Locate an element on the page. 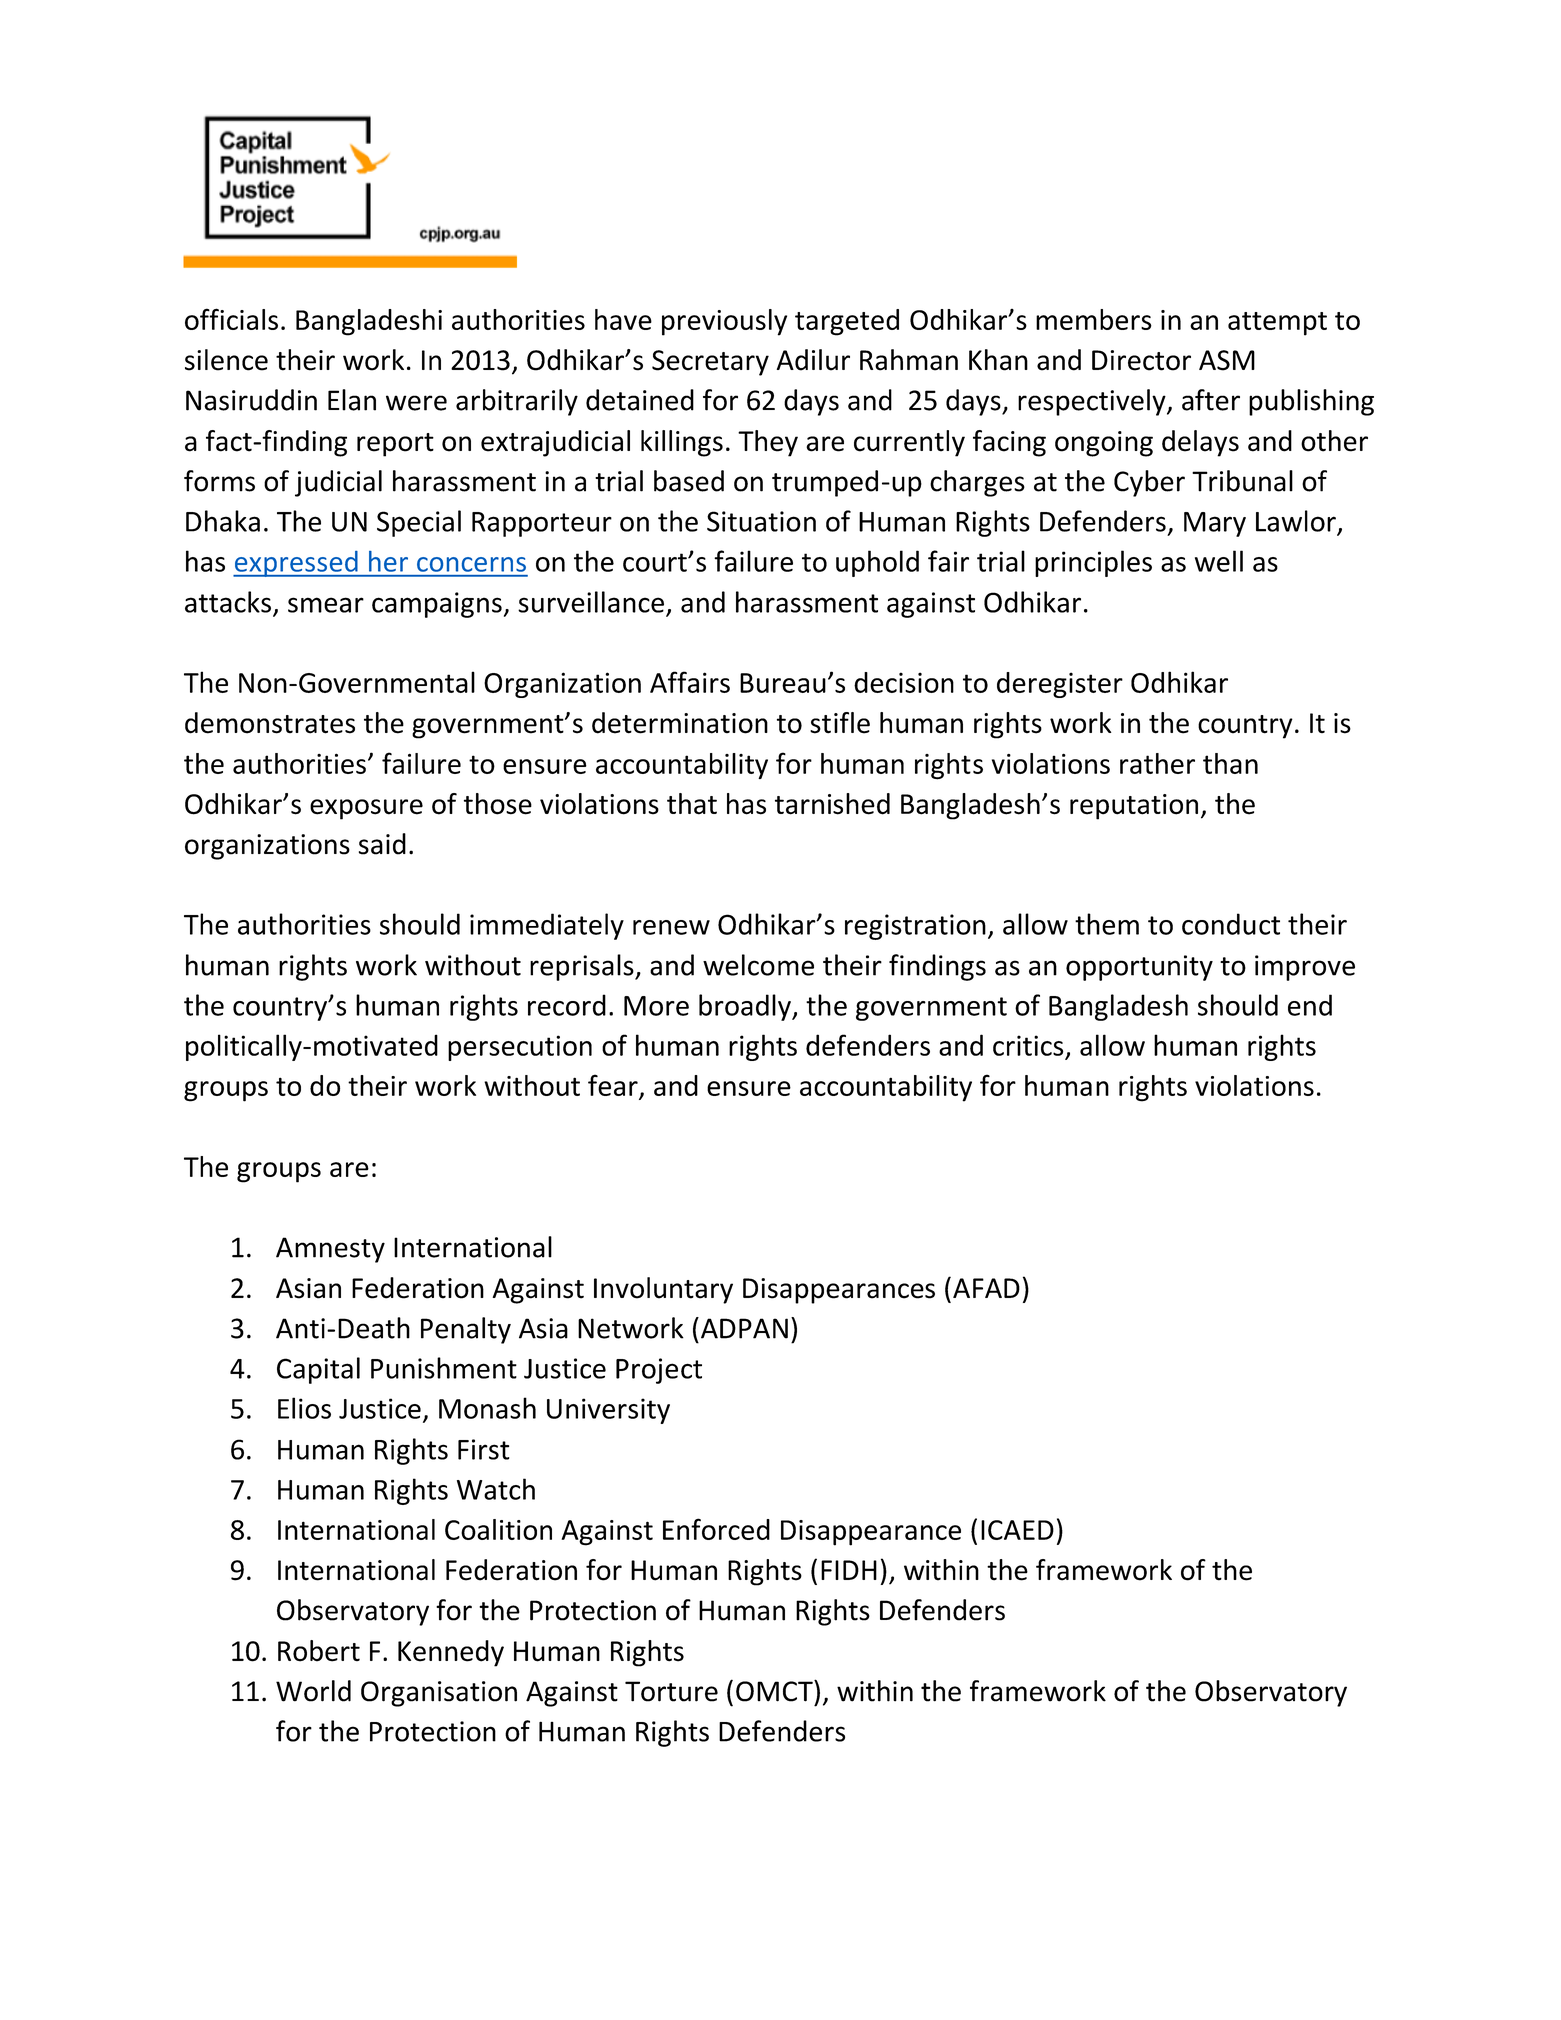 The height and width of the page is (2020, 1561). persecution is located at coordinates (520, 1048).
